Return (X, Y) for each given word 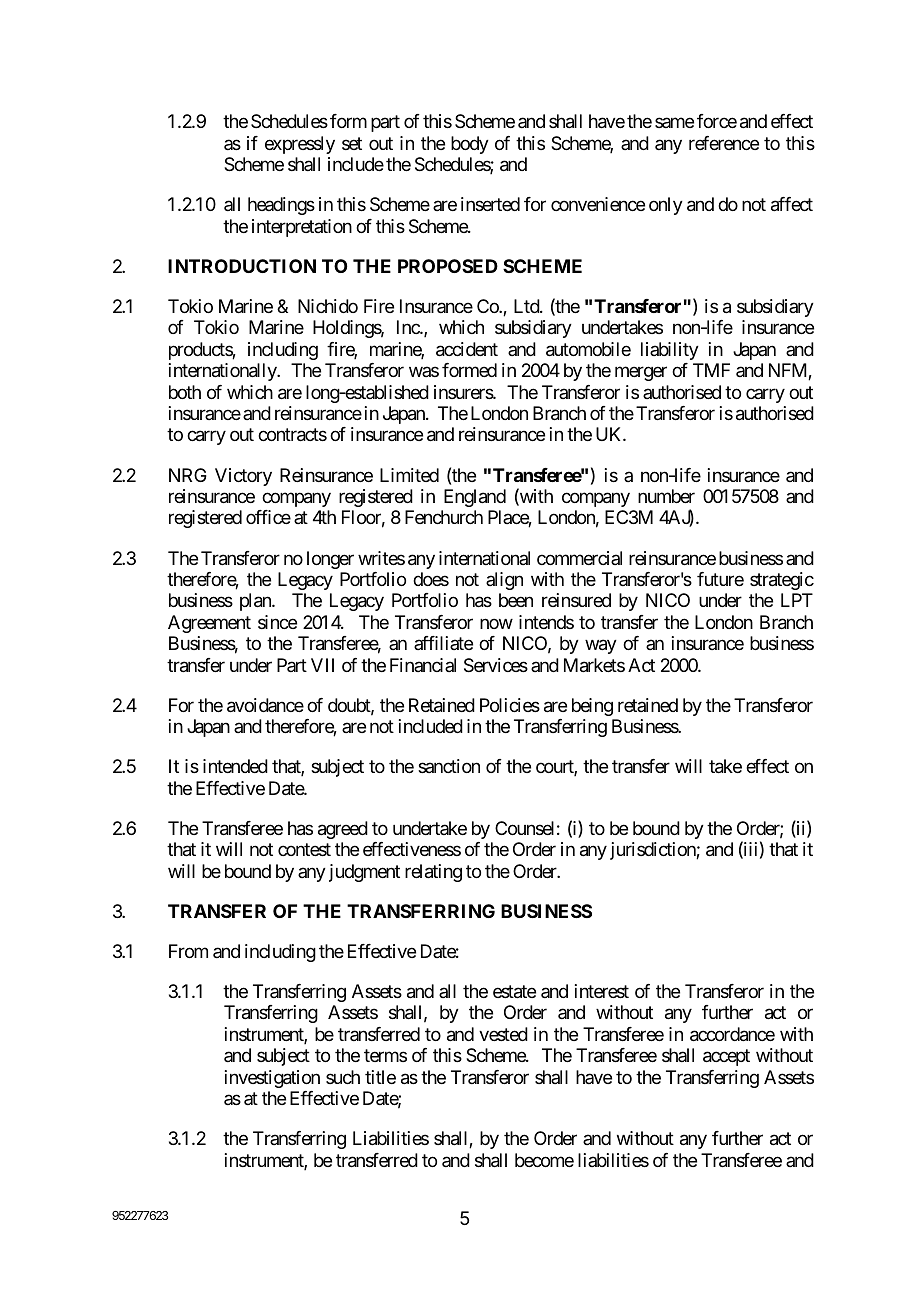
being (592, 707)
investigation (272, 1079)
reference (724, 143)
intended (235, 766)
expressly (300, 145)
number (666, 496)
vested (503, 1034)
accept (726, 1057)
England (475, 498)
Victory (243, 477)
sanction (449, 766)
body (470, 145)
